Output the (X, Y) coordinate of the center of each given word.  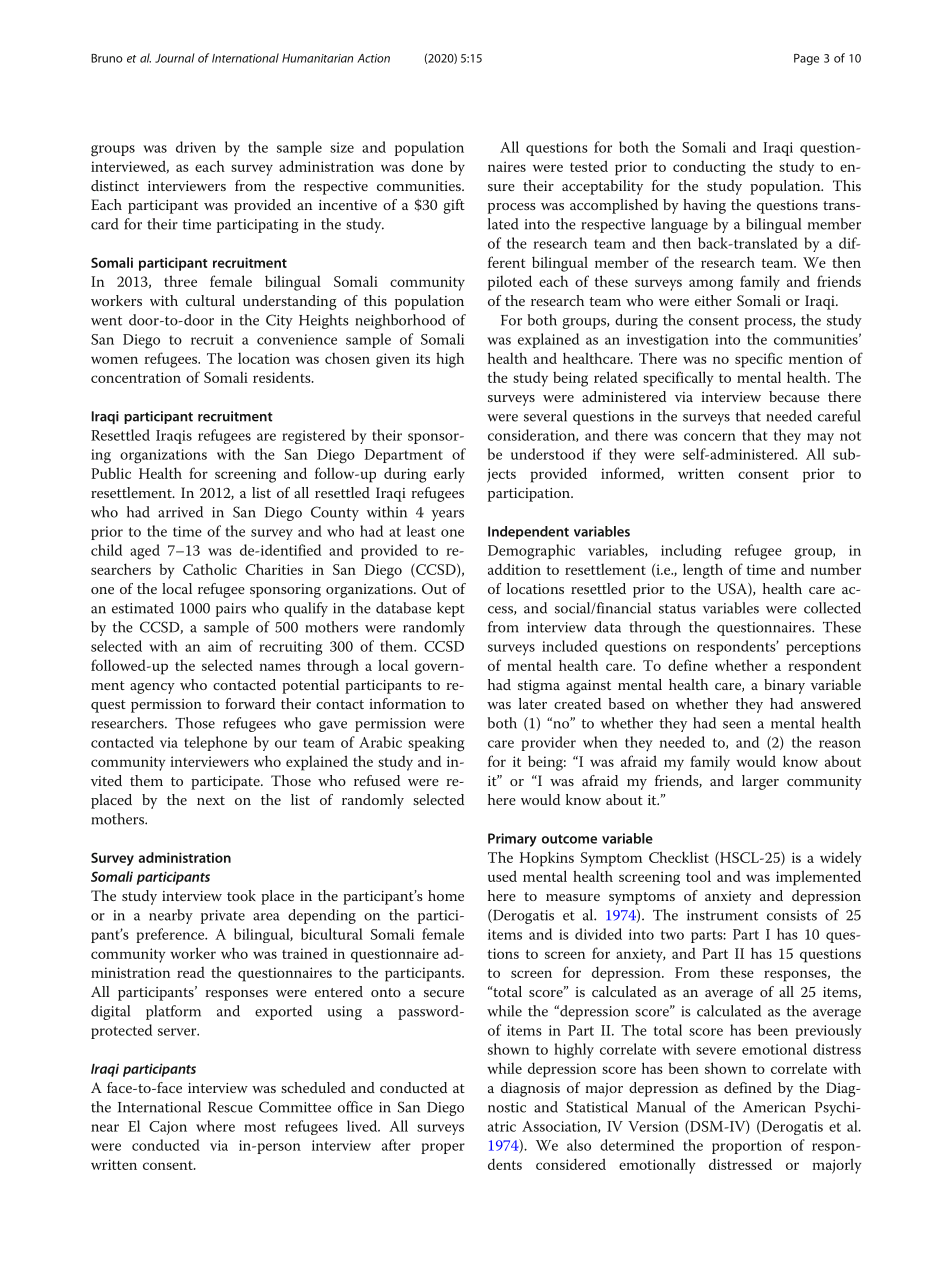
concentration (136, 377)
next (211, 800)
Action (373, 58)
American (774, 1107)
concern (710, 437)
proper (443, 1148)
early (449, 475)
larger (760, 782)
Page (806, 59)
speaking (436, 744)
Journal (174, 58)
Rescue (230, 1107)
